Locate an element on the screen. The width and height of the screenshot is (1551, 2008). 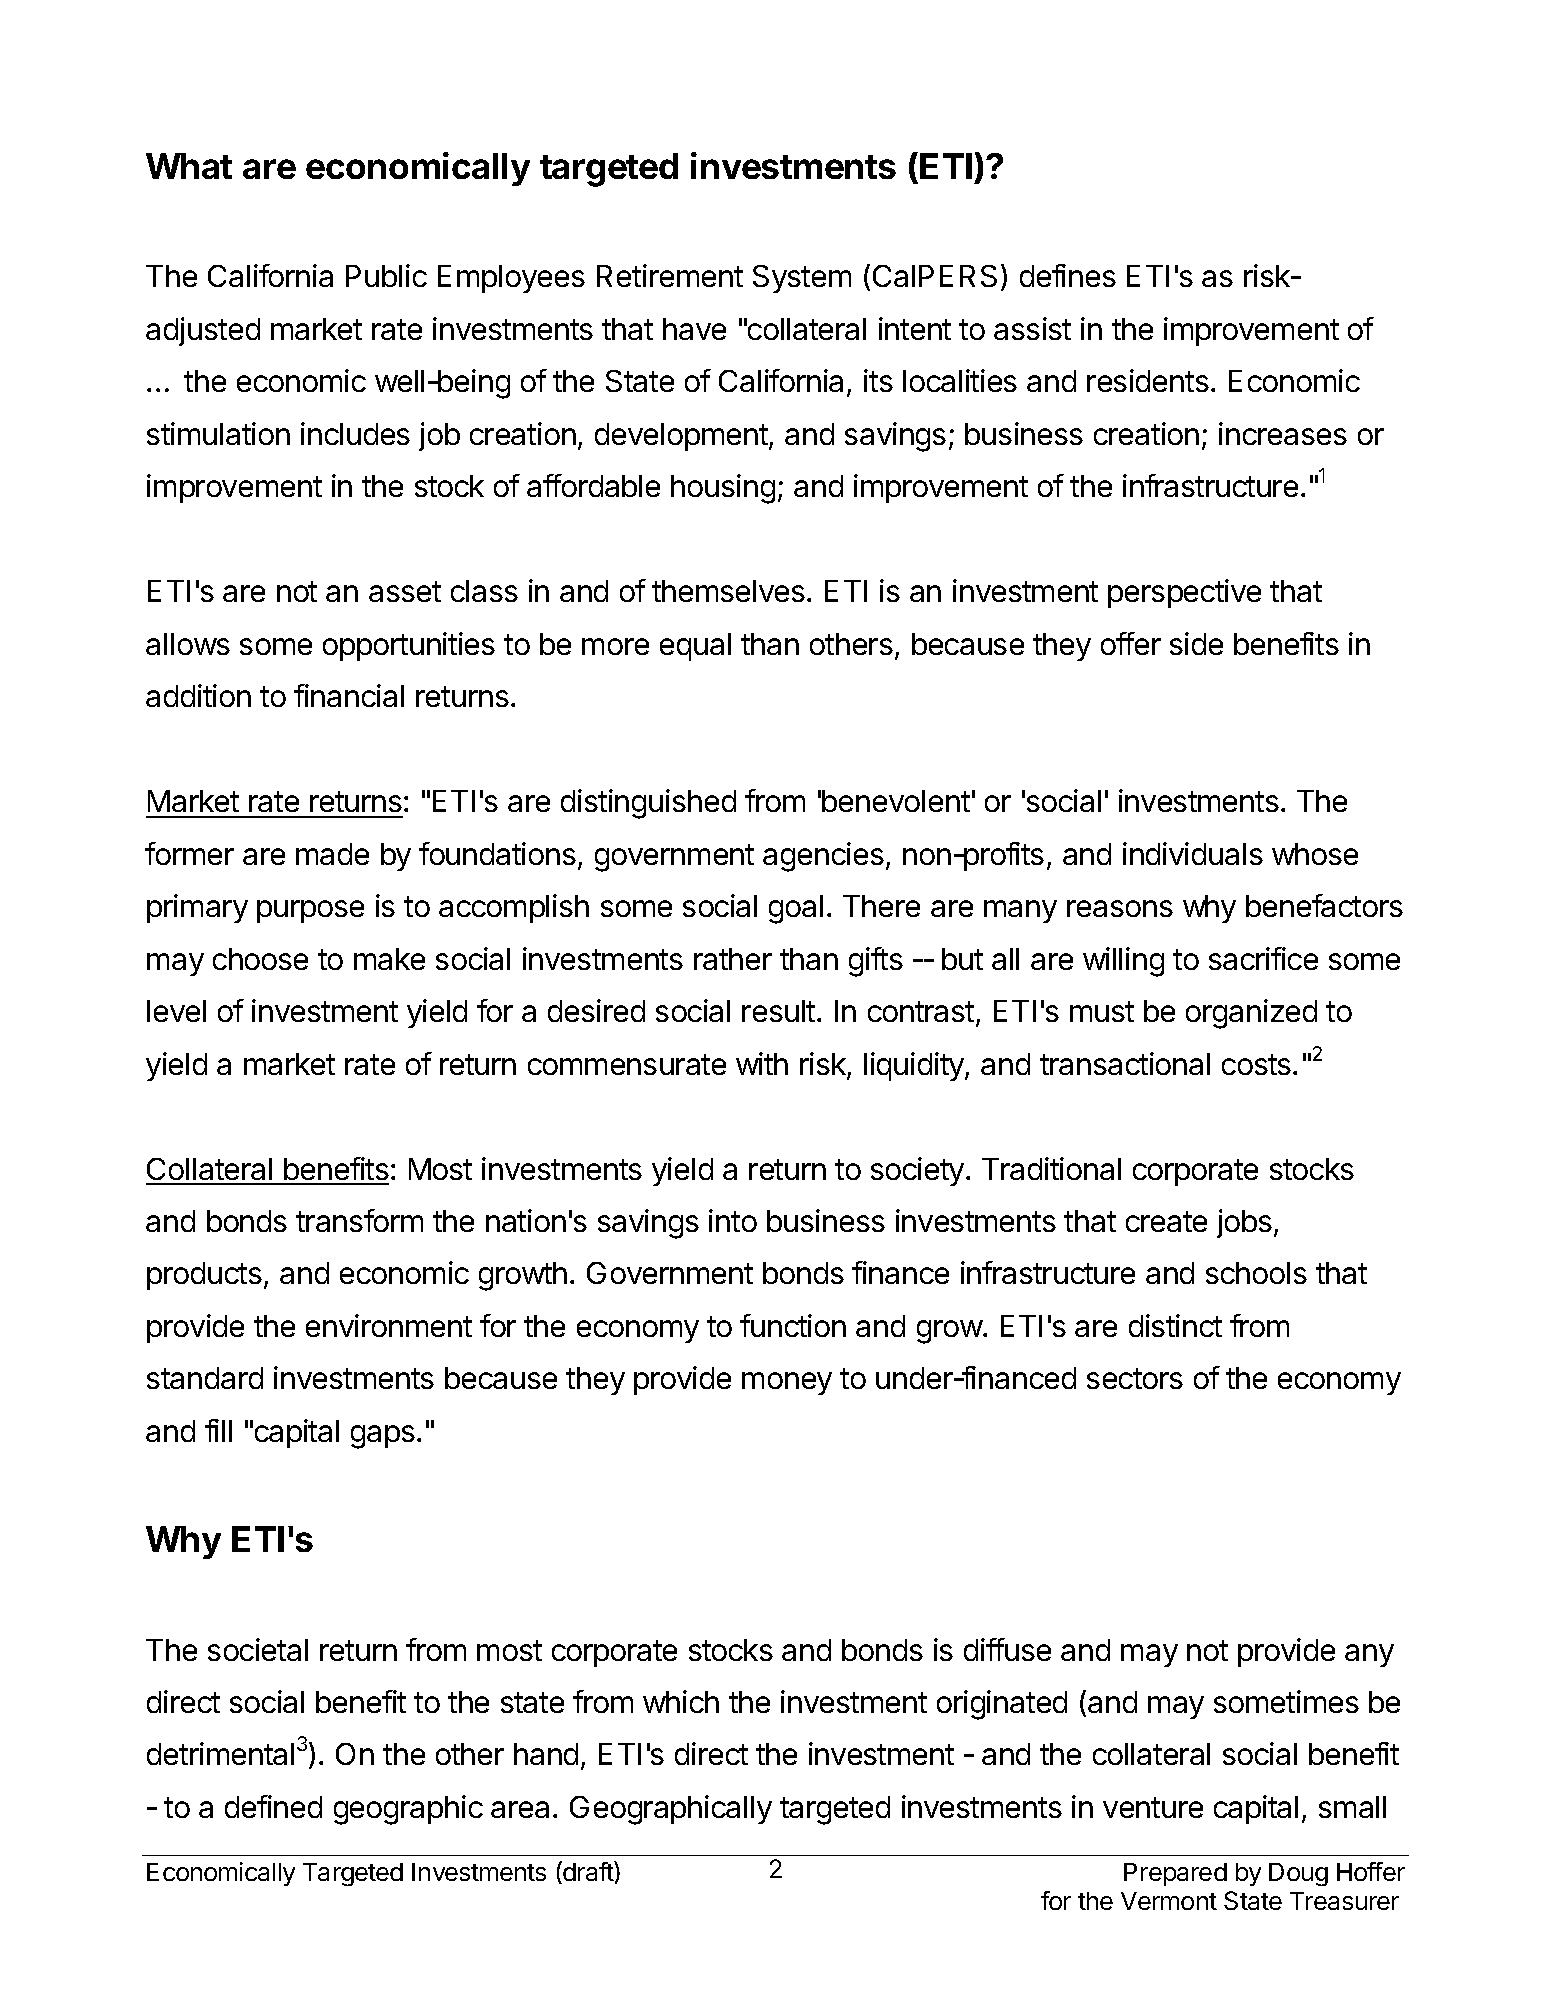
defined is located at coordinates (273, 1806).
